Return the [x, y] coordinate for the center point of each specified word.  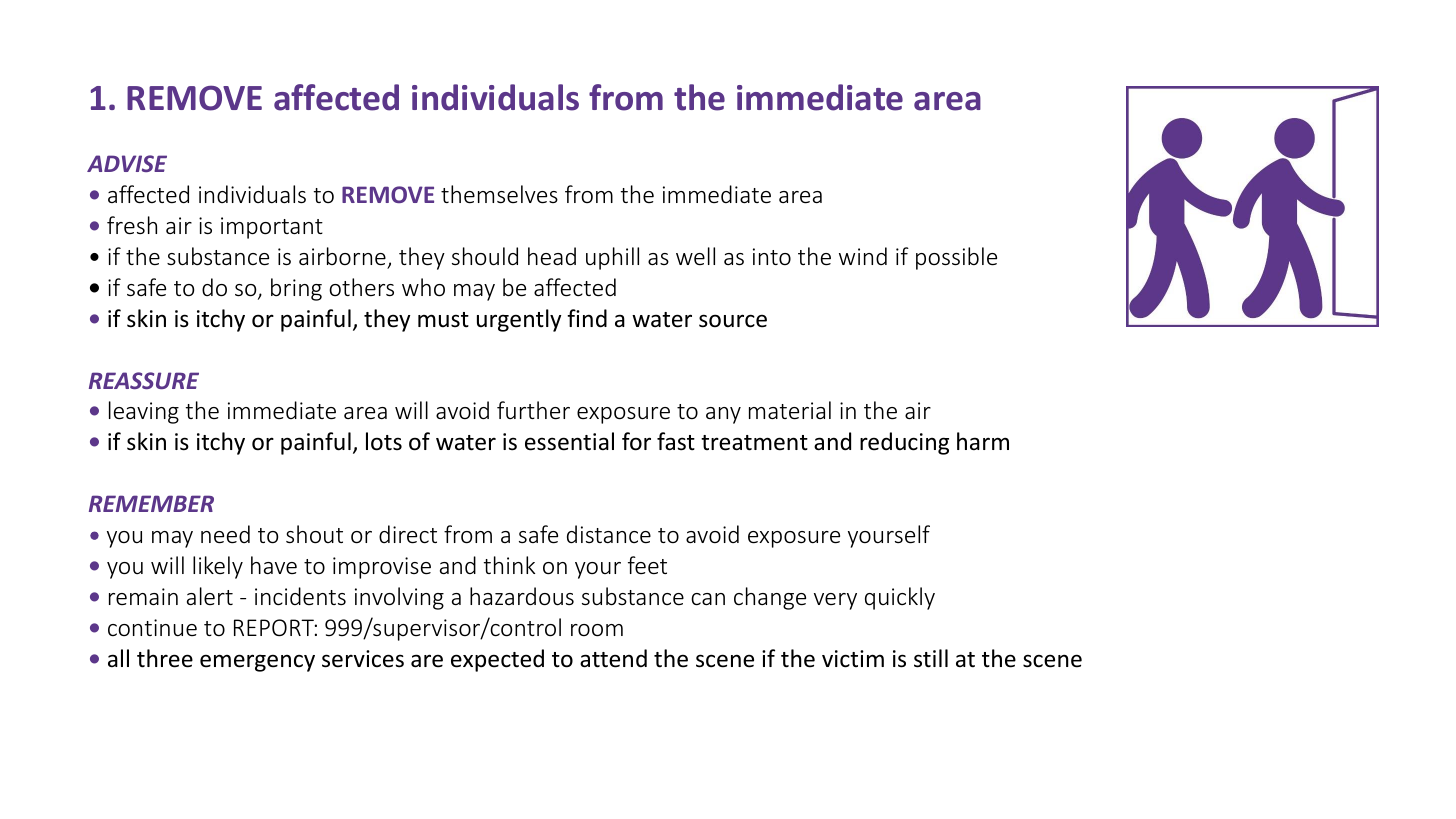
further [533, 410]
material [790, 410]
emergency [257, 663]
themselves [499, 194]
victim [853, 659]
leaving [144, 412]
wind [863, 256]
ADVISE [127, 163]
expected [497, 660]
